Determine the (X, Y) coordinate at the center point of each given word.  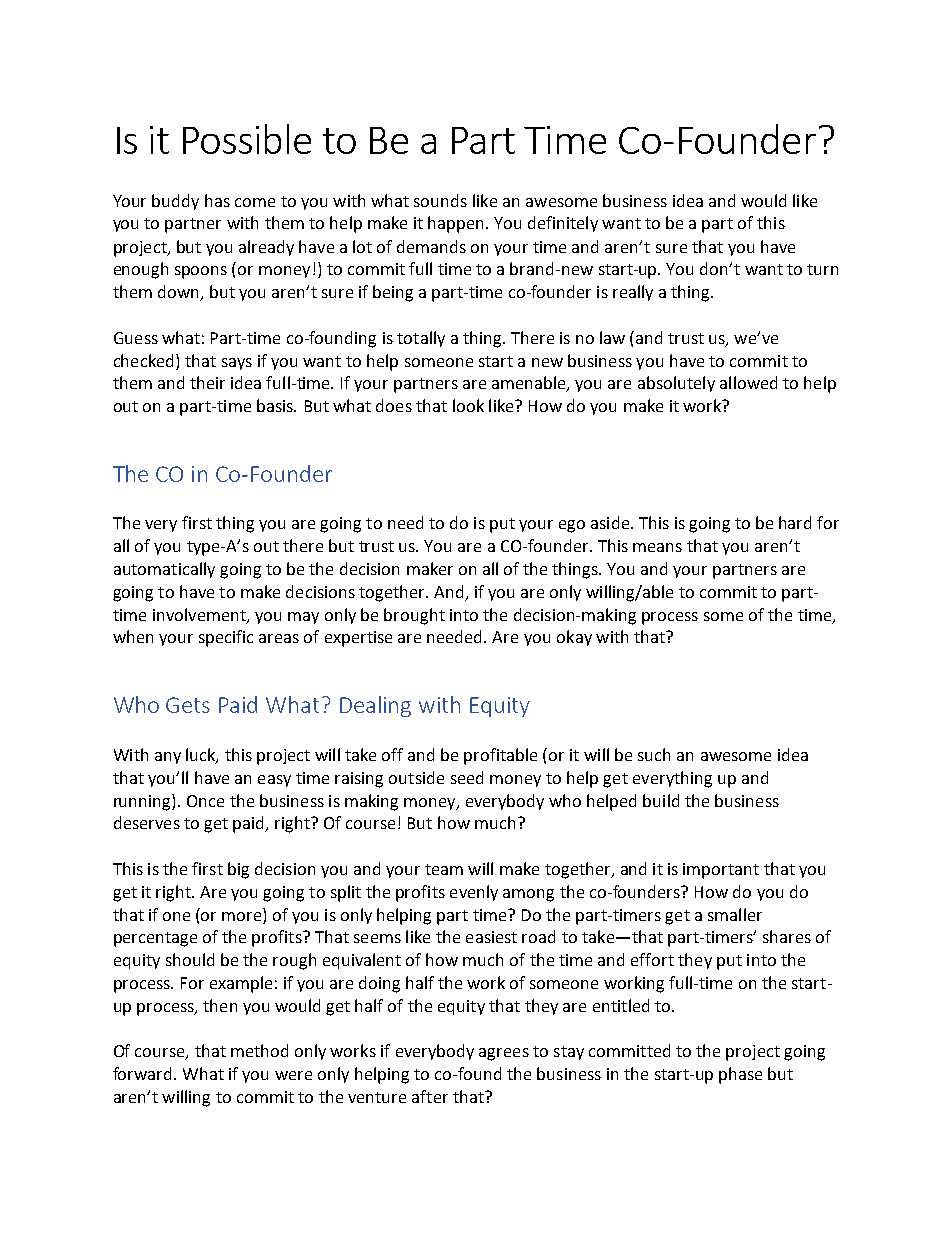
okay (574, 638)
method (259, 1050)
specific (226, 638)
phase (740, 1075)
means (657, 547)
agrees (504, 1054)
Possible (247, 139)
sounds (440, 200)
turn (822, 269)
